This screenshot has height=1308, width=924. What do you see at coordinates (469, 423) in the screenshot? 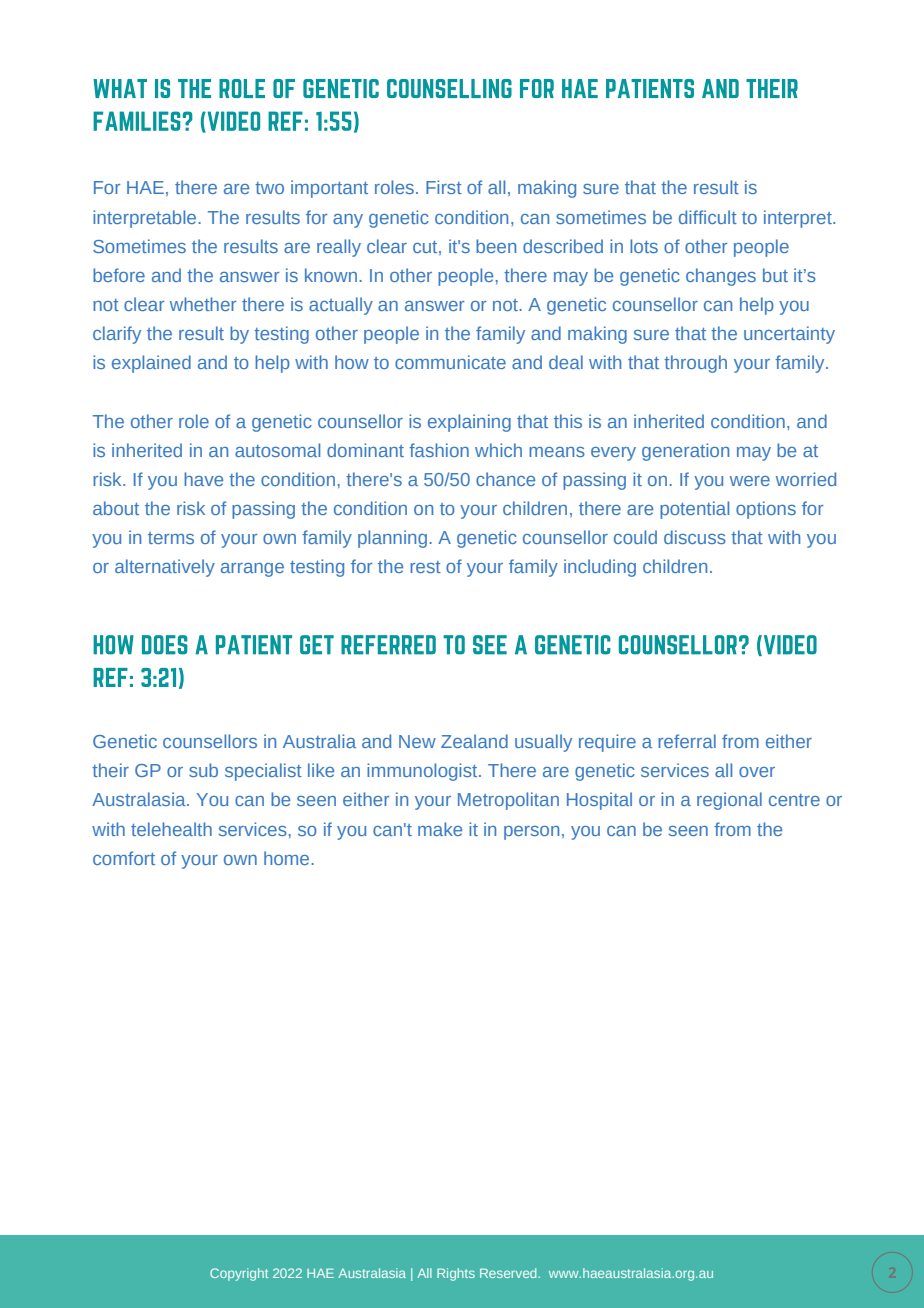
I see `explaining` at bounding box center [469, 423].
